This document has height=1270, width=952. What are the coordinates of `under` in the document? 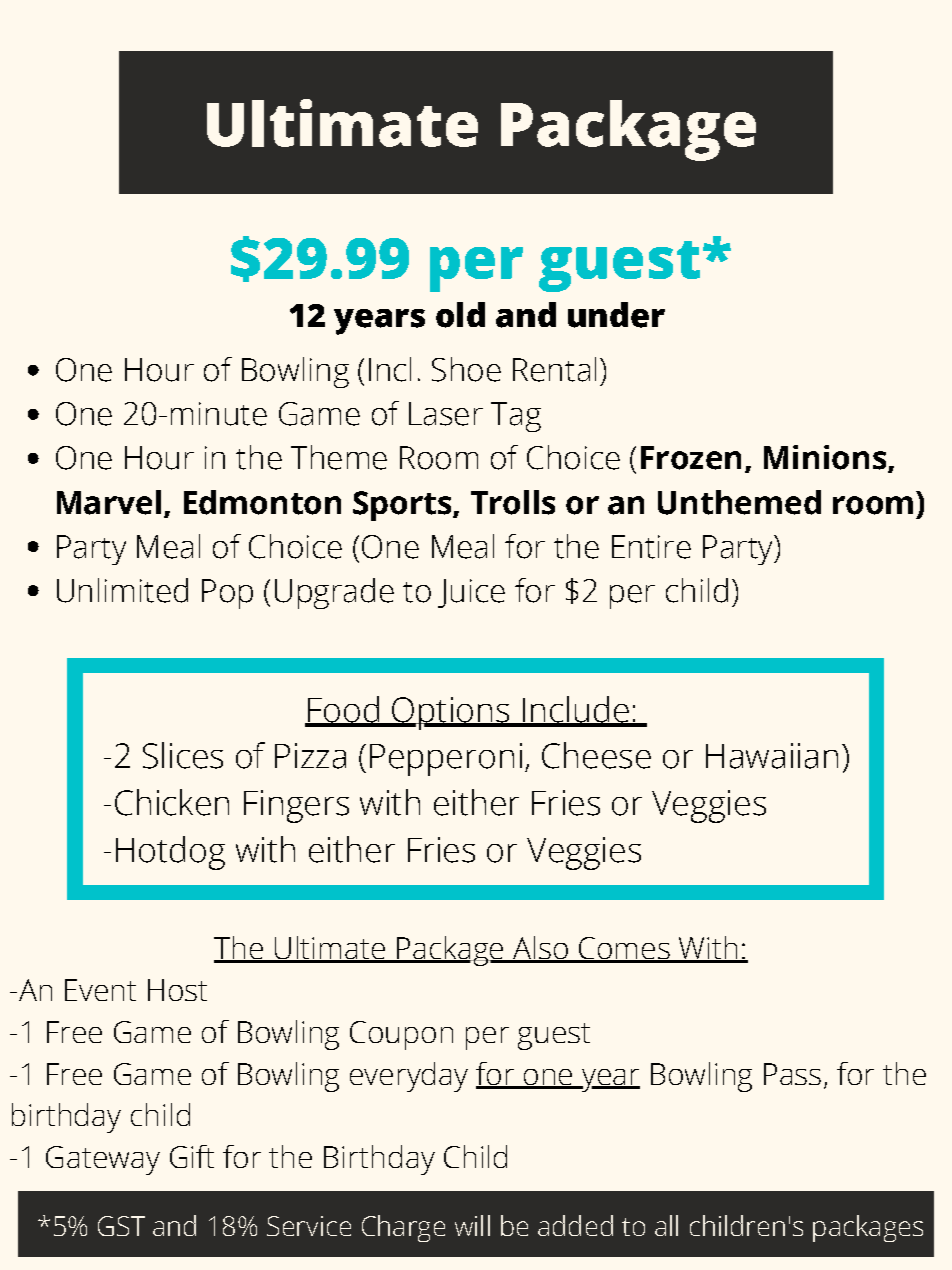 It's located at (616, 315).
